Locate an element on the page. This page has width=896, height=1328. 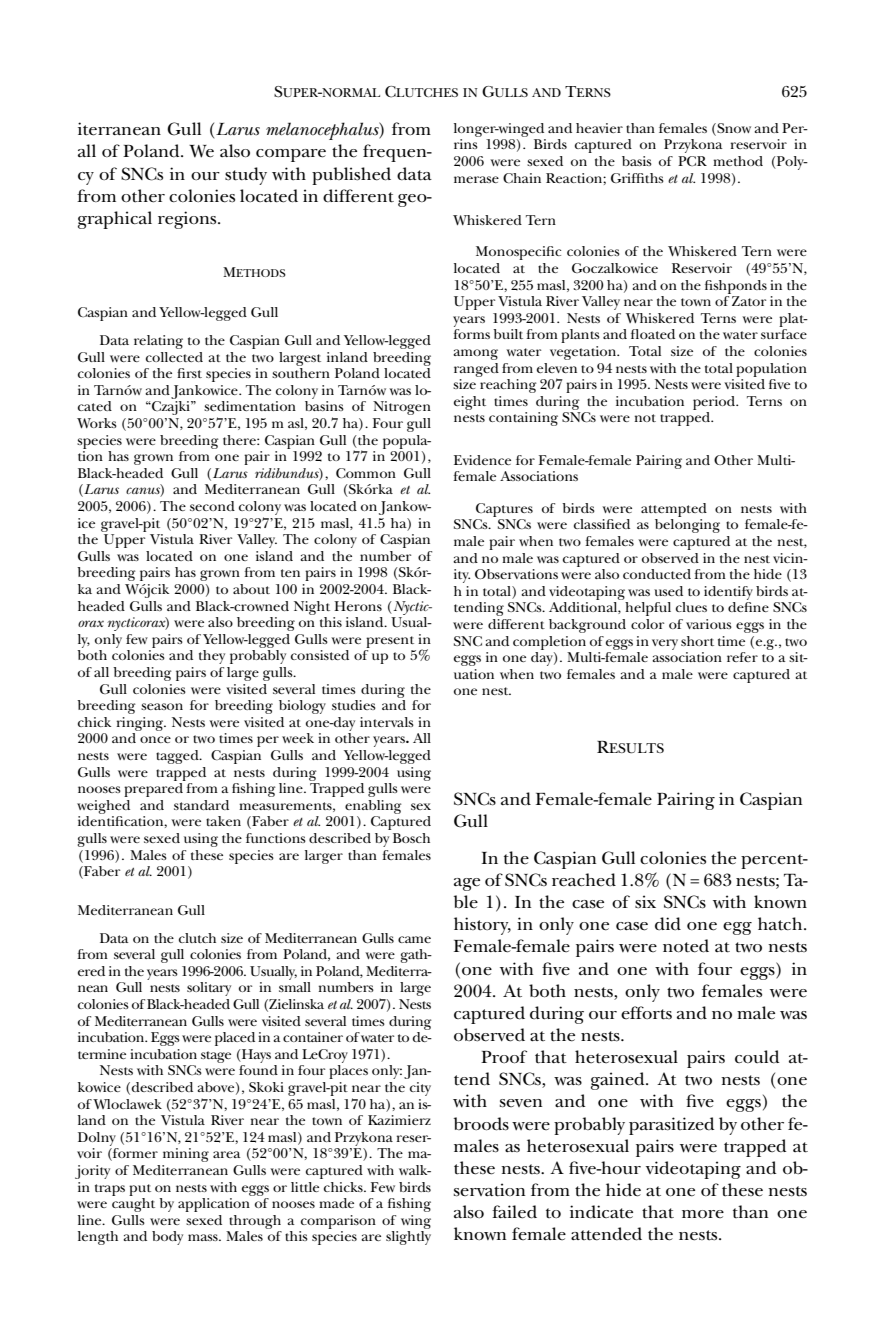
season is located at coordinates (162, 706).
